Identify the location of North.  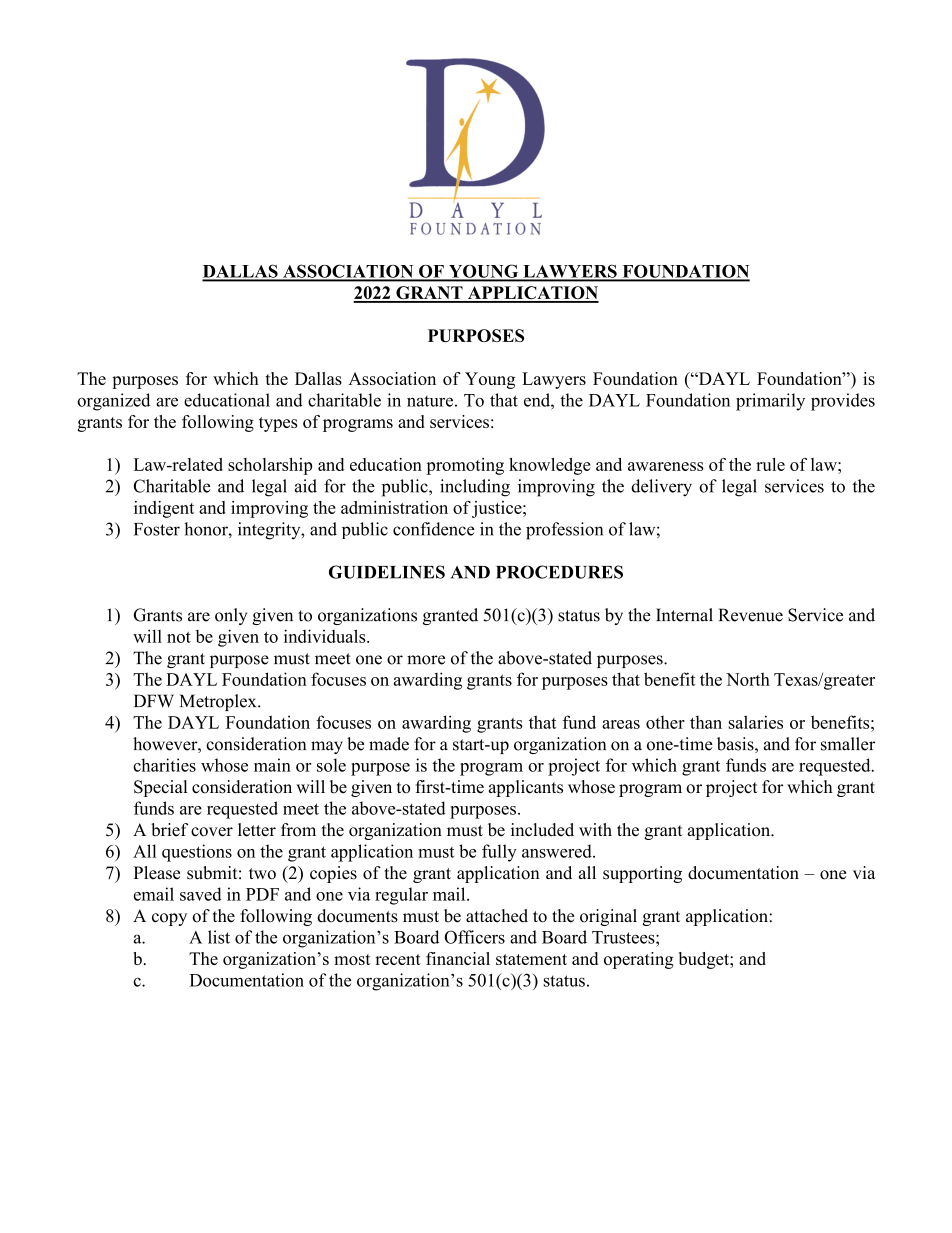
(748, 679).
